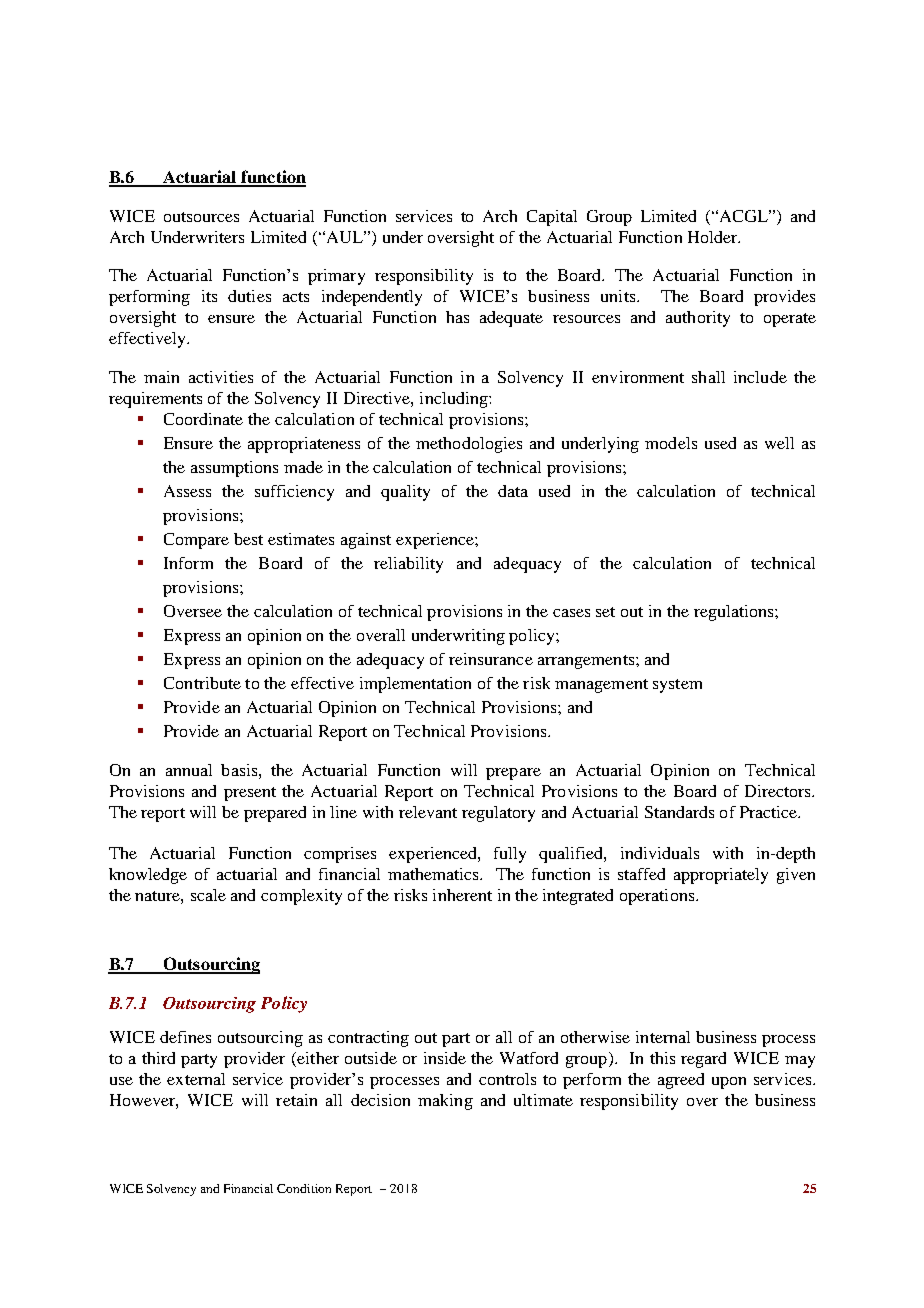  Describe the element at coordinates (202, 683) in the screenshot. I see `Contribute` at that location.
